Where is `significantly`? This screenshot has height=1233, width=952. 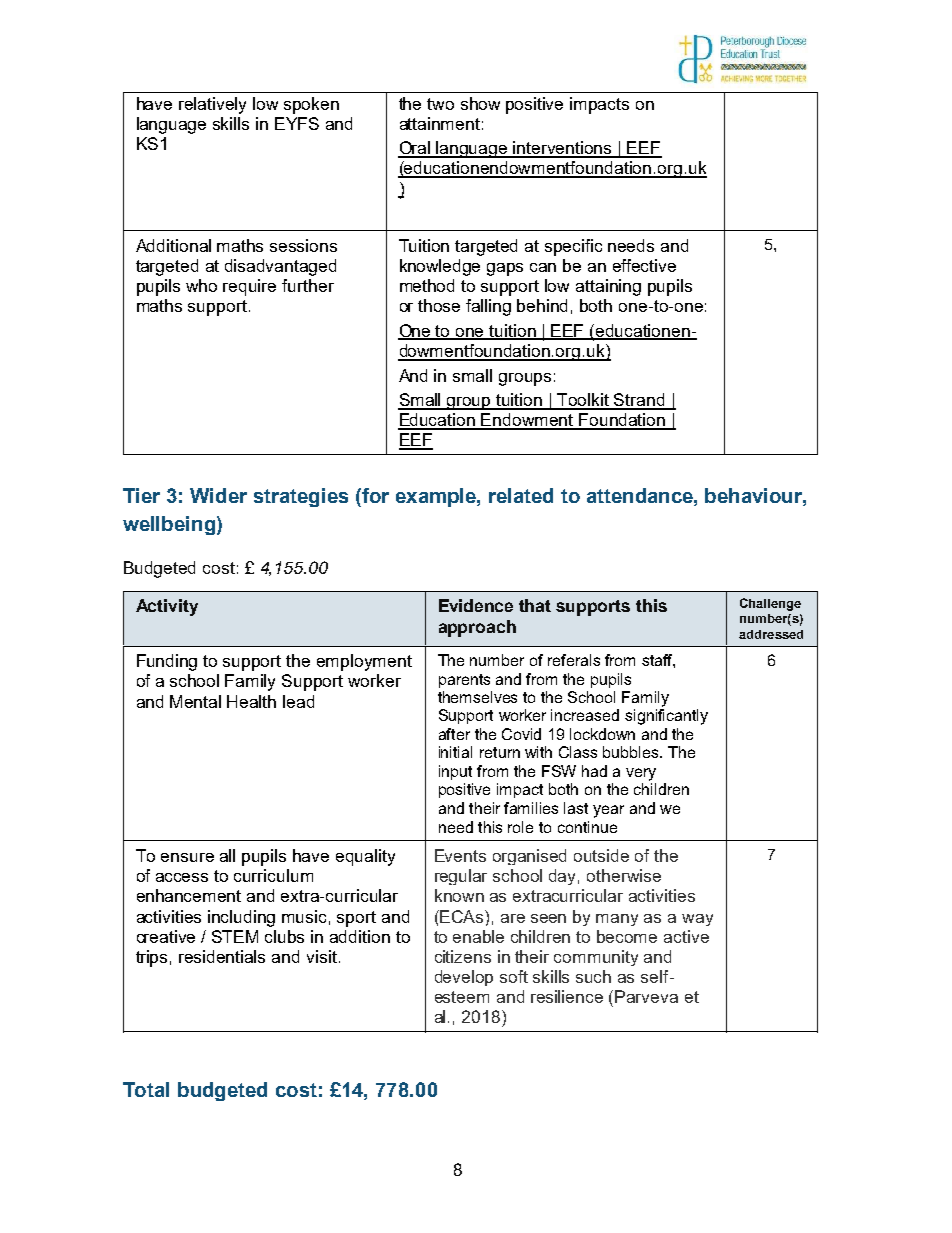 significantly is located at coordinates (666, 717).
